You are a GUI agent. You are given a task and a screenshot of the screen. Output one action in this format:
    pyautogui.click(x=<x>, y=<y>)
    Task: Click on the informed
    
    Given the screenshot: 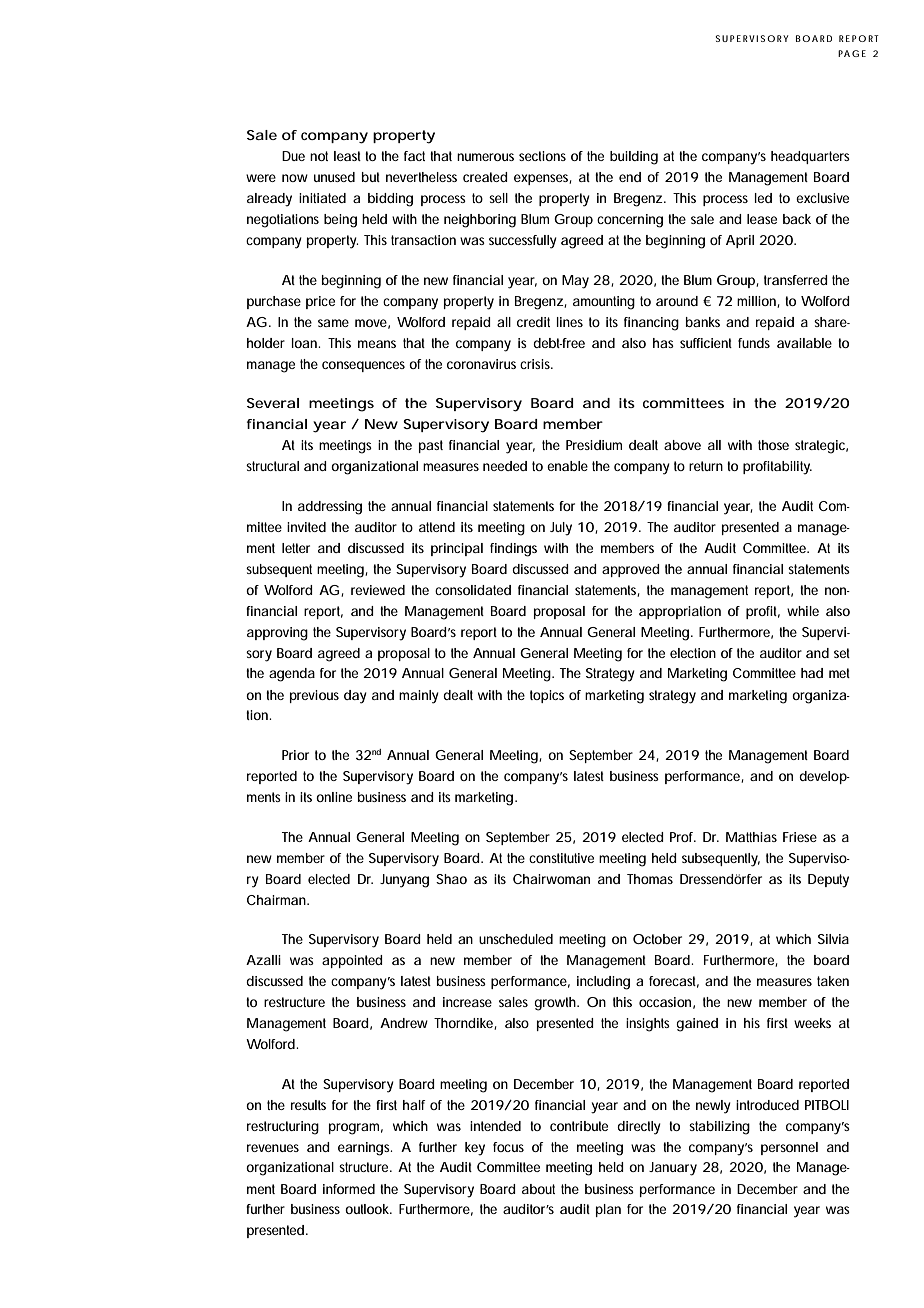 What is the action you would take?
    pyautogui.click(x=349, y=1189)
